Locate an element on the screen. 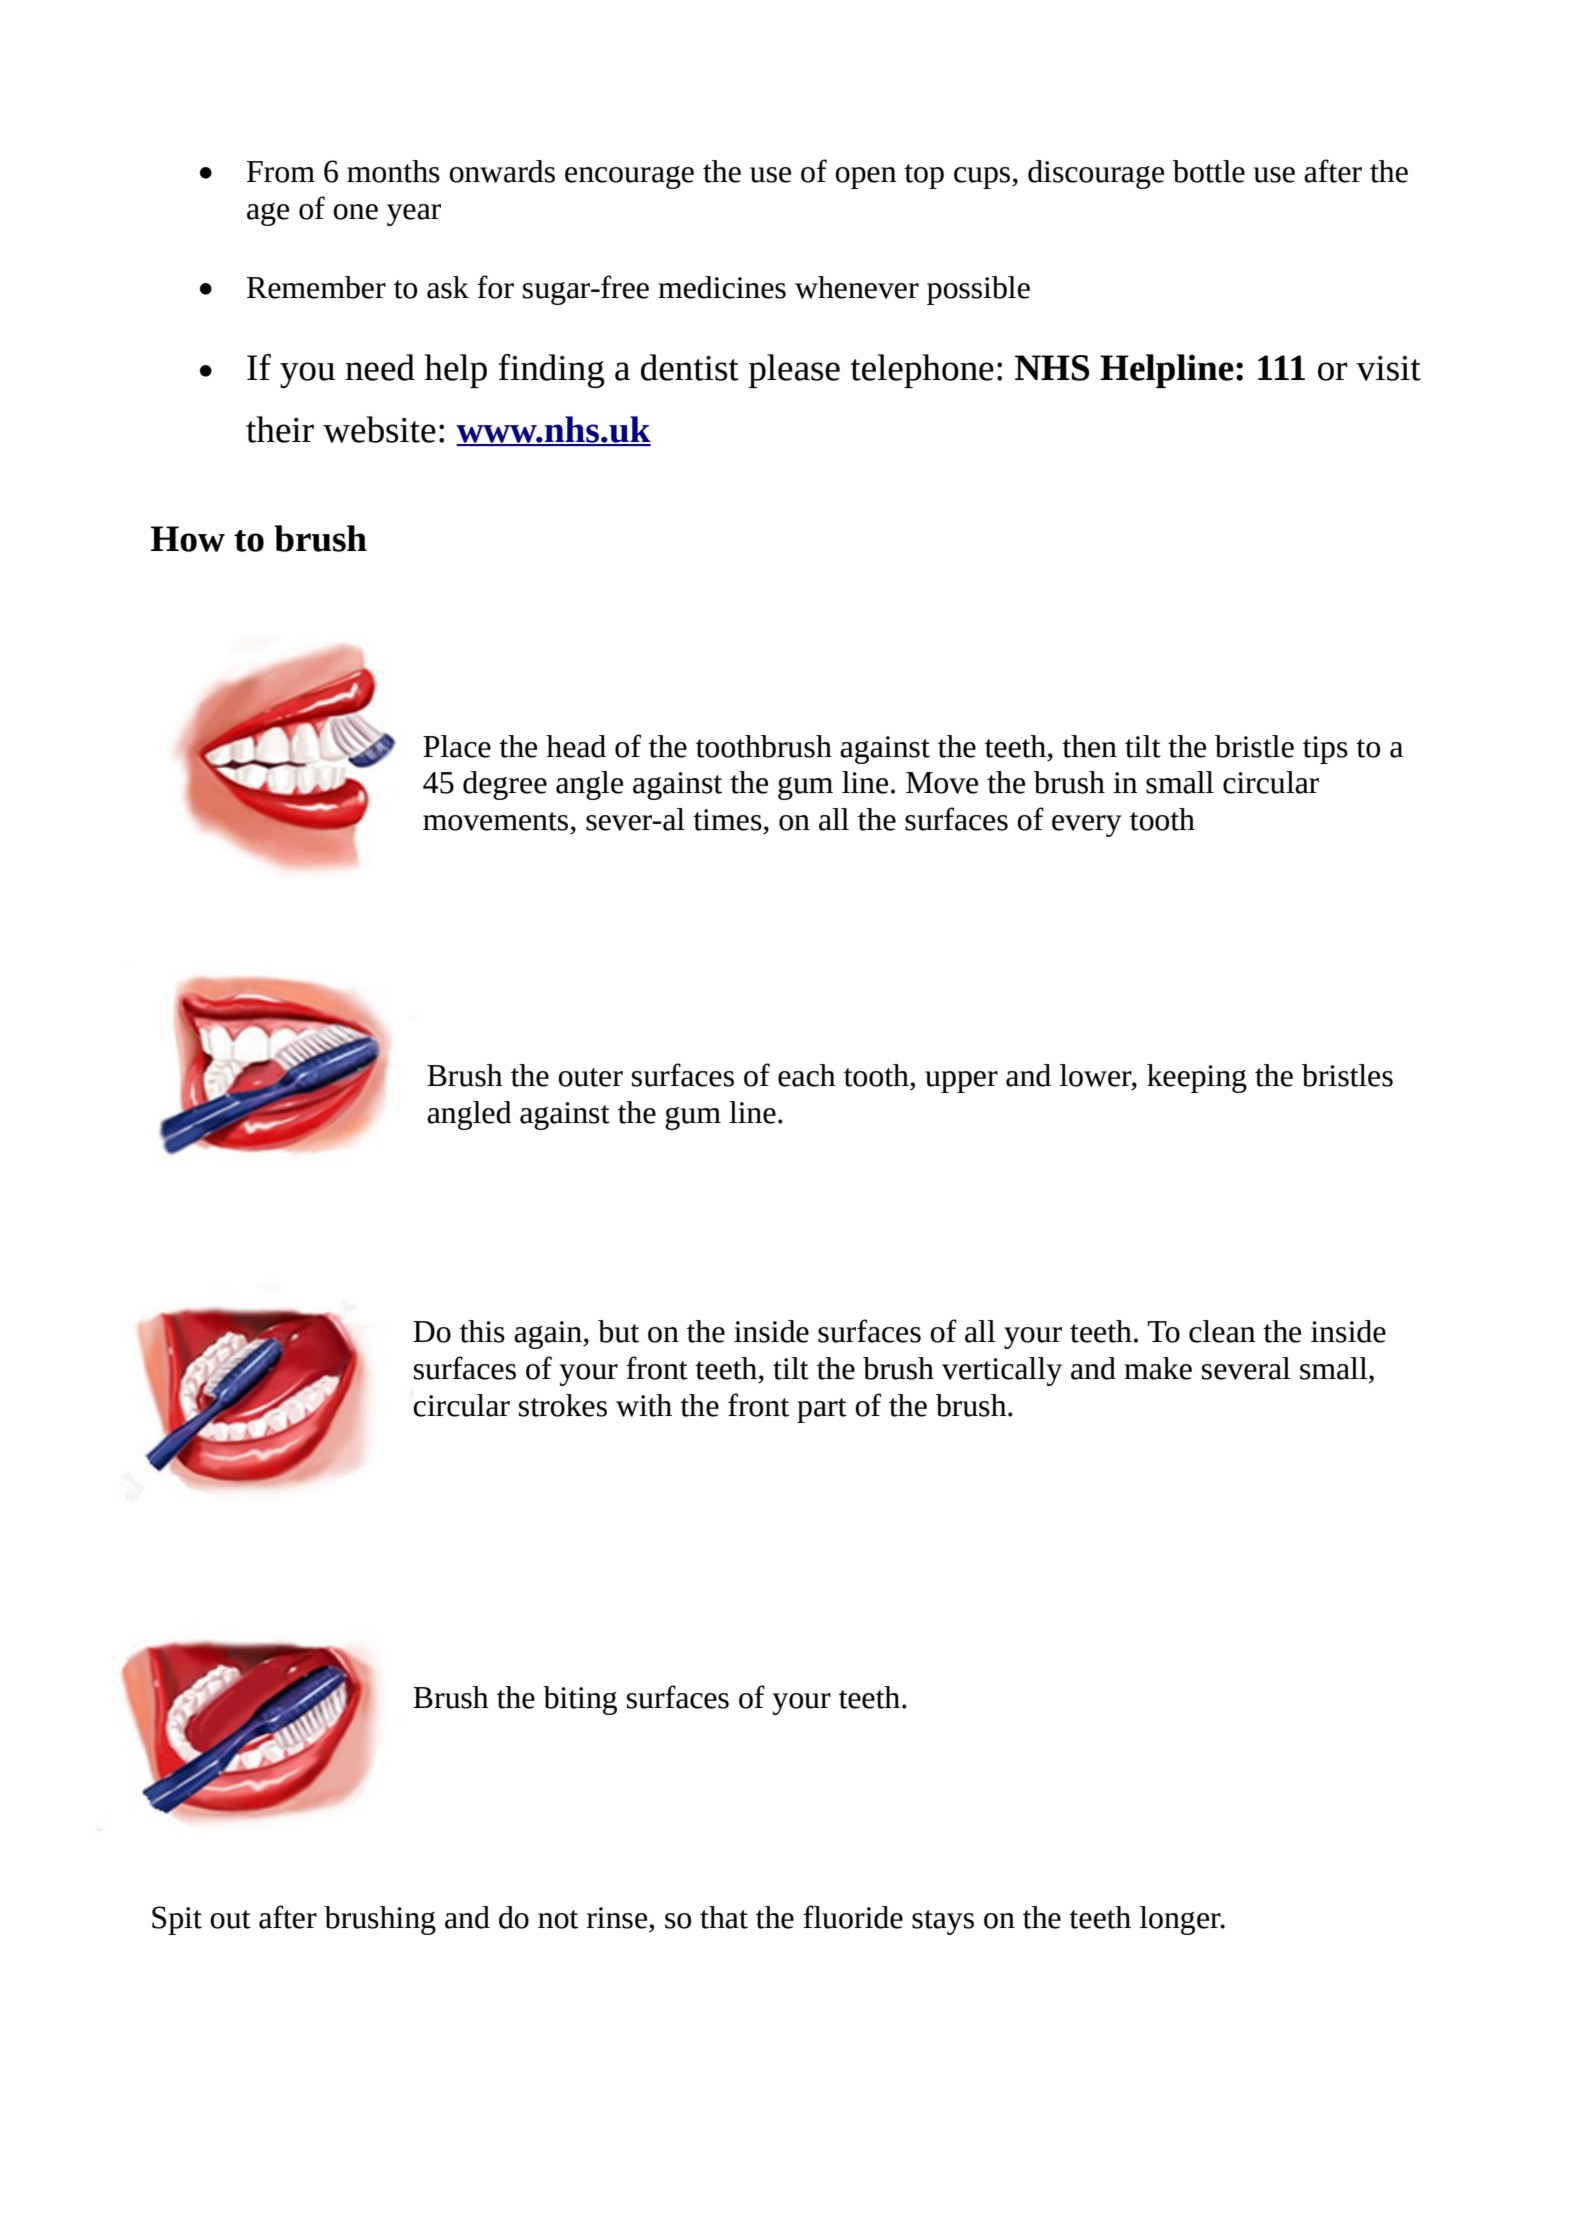 The image size is (1579, 2233). From is located at coordinates (281, 172).
